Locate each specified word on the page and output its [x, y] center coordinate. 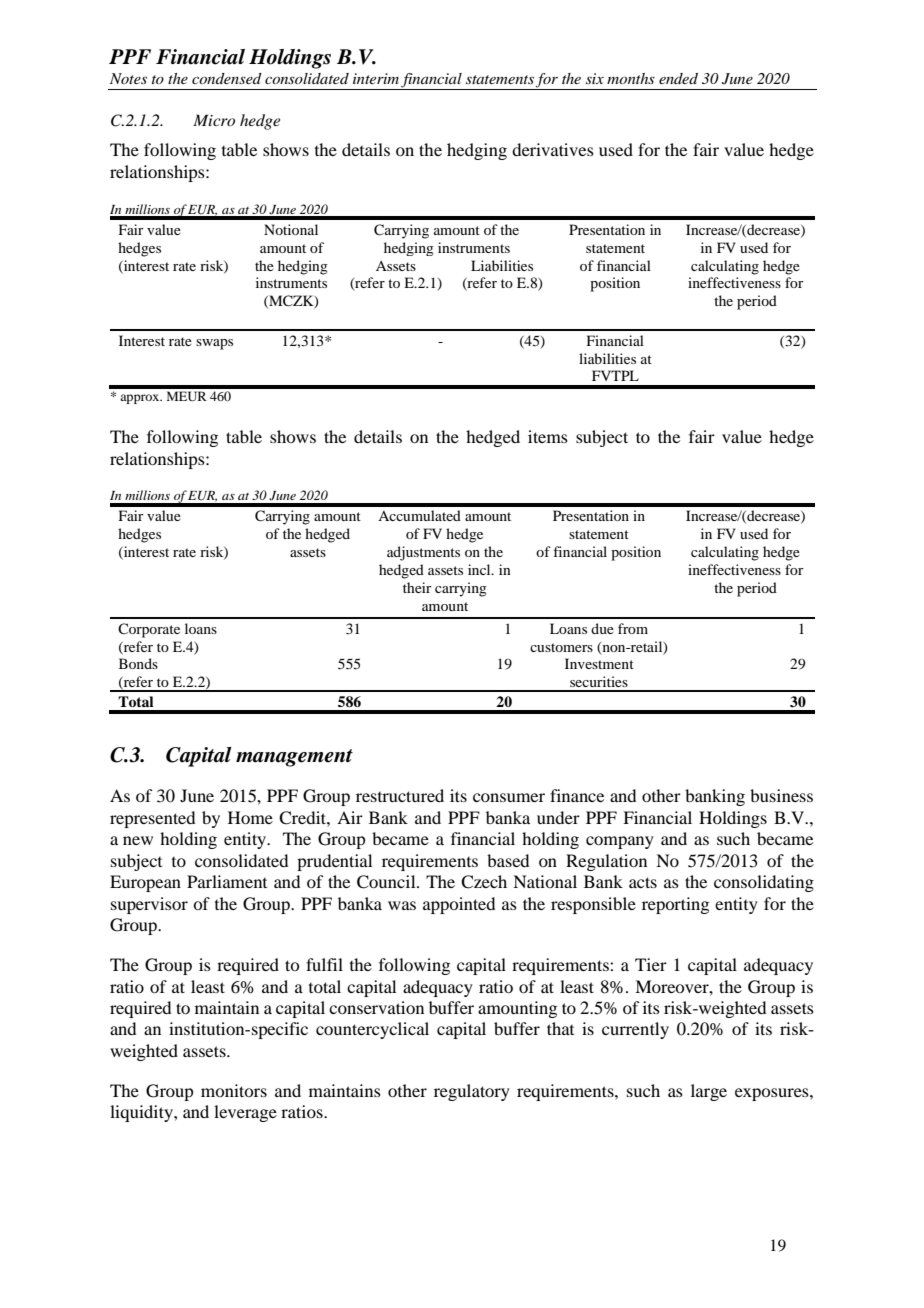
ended [678, 78]
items [548, 436]
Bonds [138, 663]
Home [250, 817]
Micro [214, 120]
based [508, 860]
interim [376, 78]
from [633, 628]
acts [643, 882]
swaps [214, 344]
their [417, 587]
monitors [234, 1090]
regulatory [472, 1092]
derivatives [553, 149]
